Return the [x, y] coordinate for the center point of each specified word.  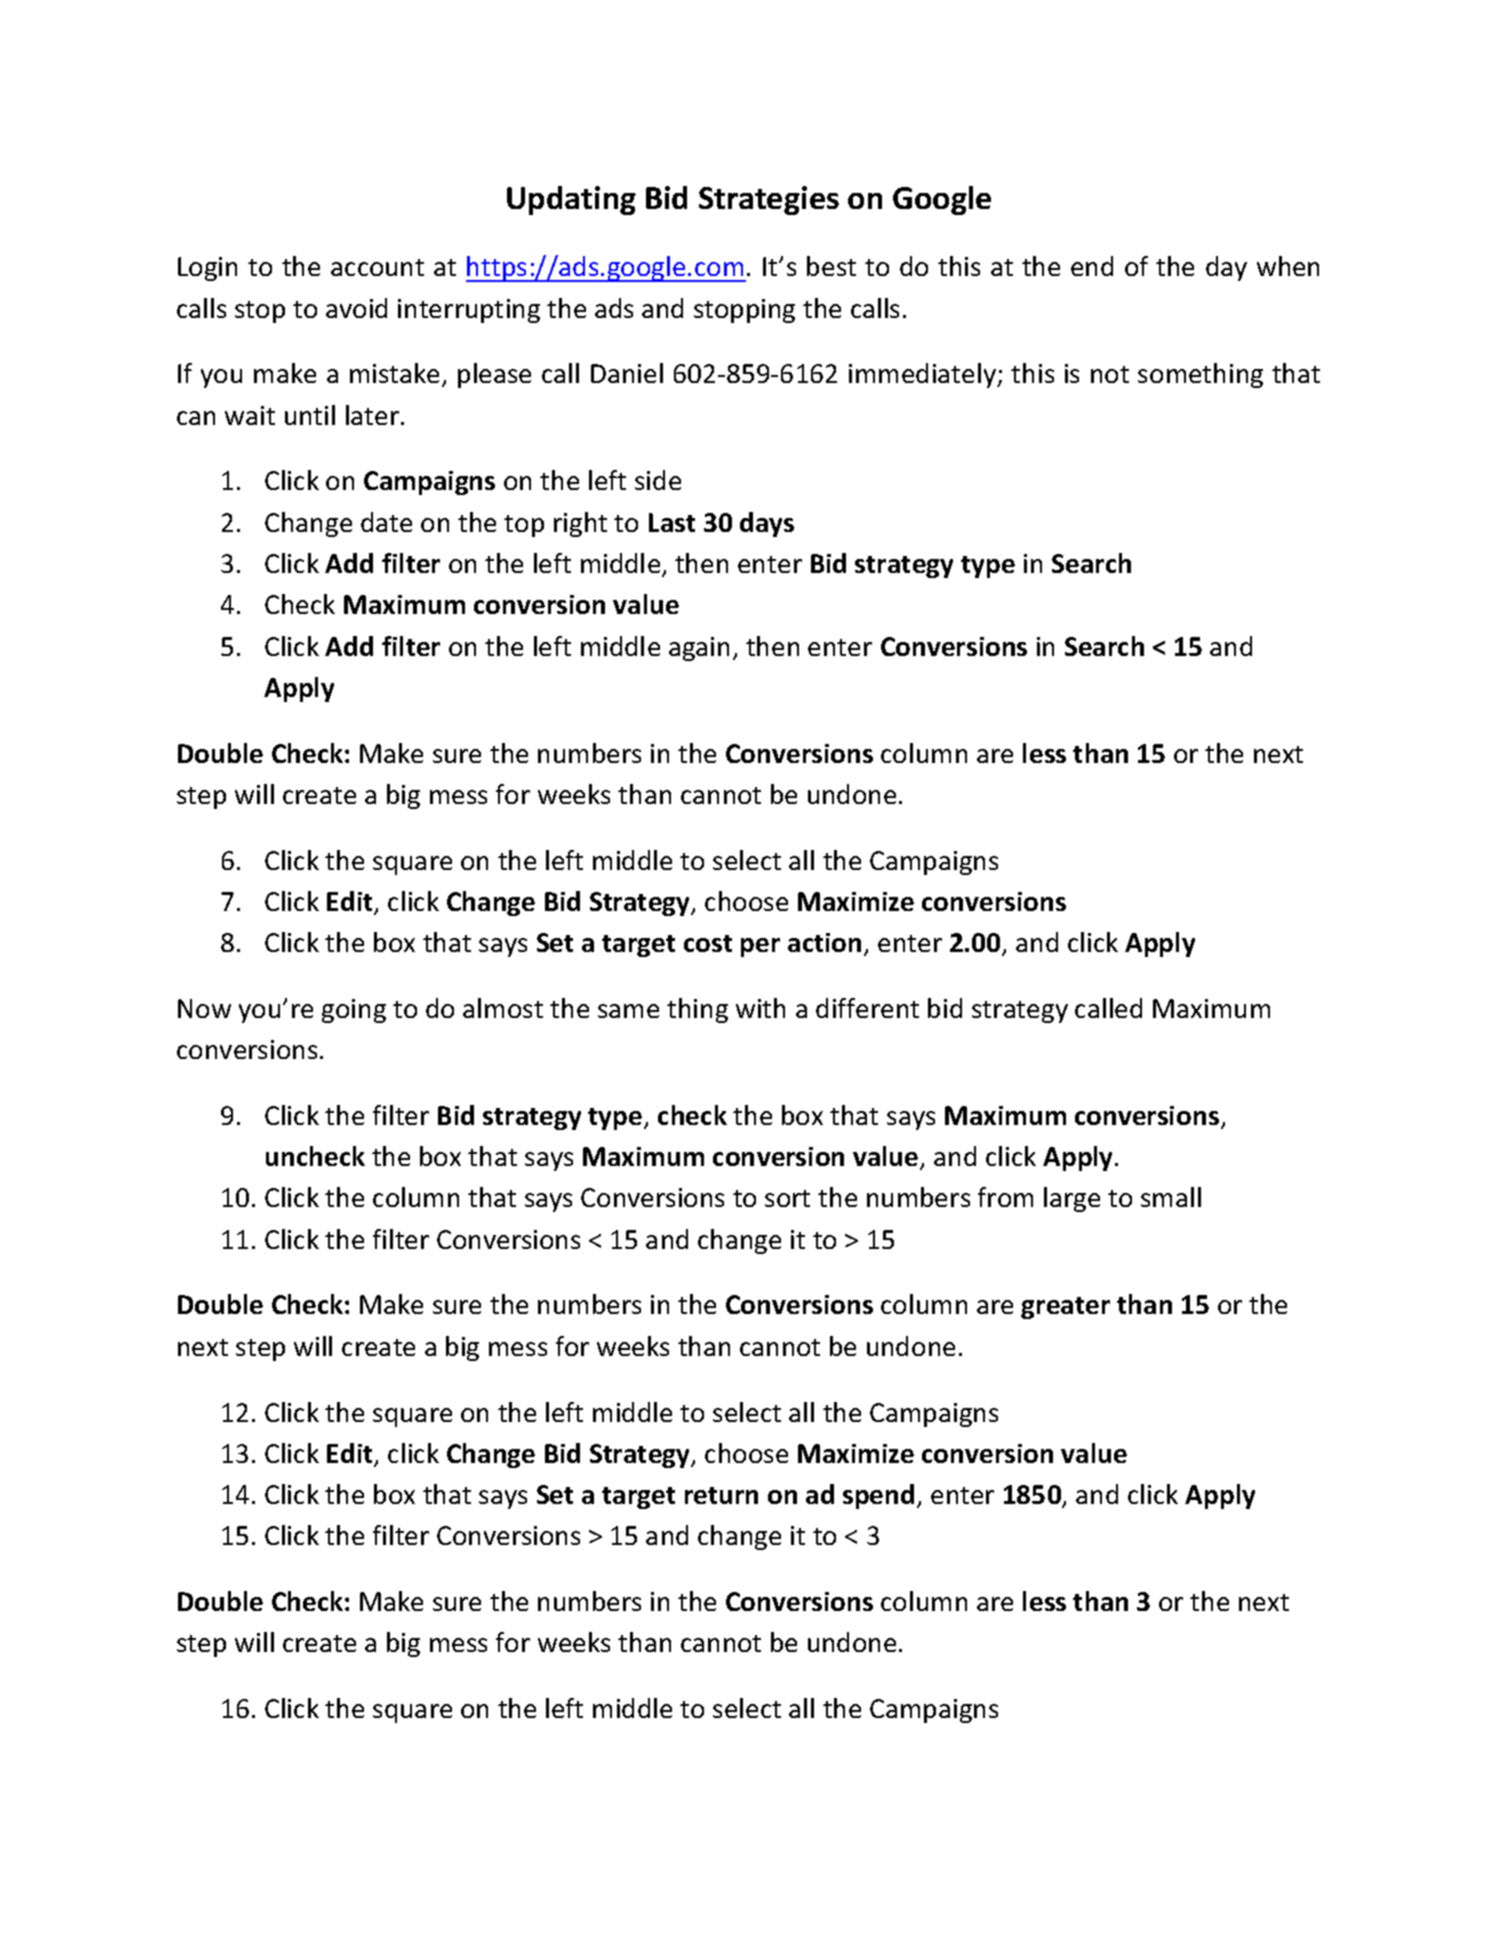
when [1288, 266]
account [377, 267]
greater [1065, 1308]
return [721, 1495]
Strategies [769, 200]
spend [878, 1496]
